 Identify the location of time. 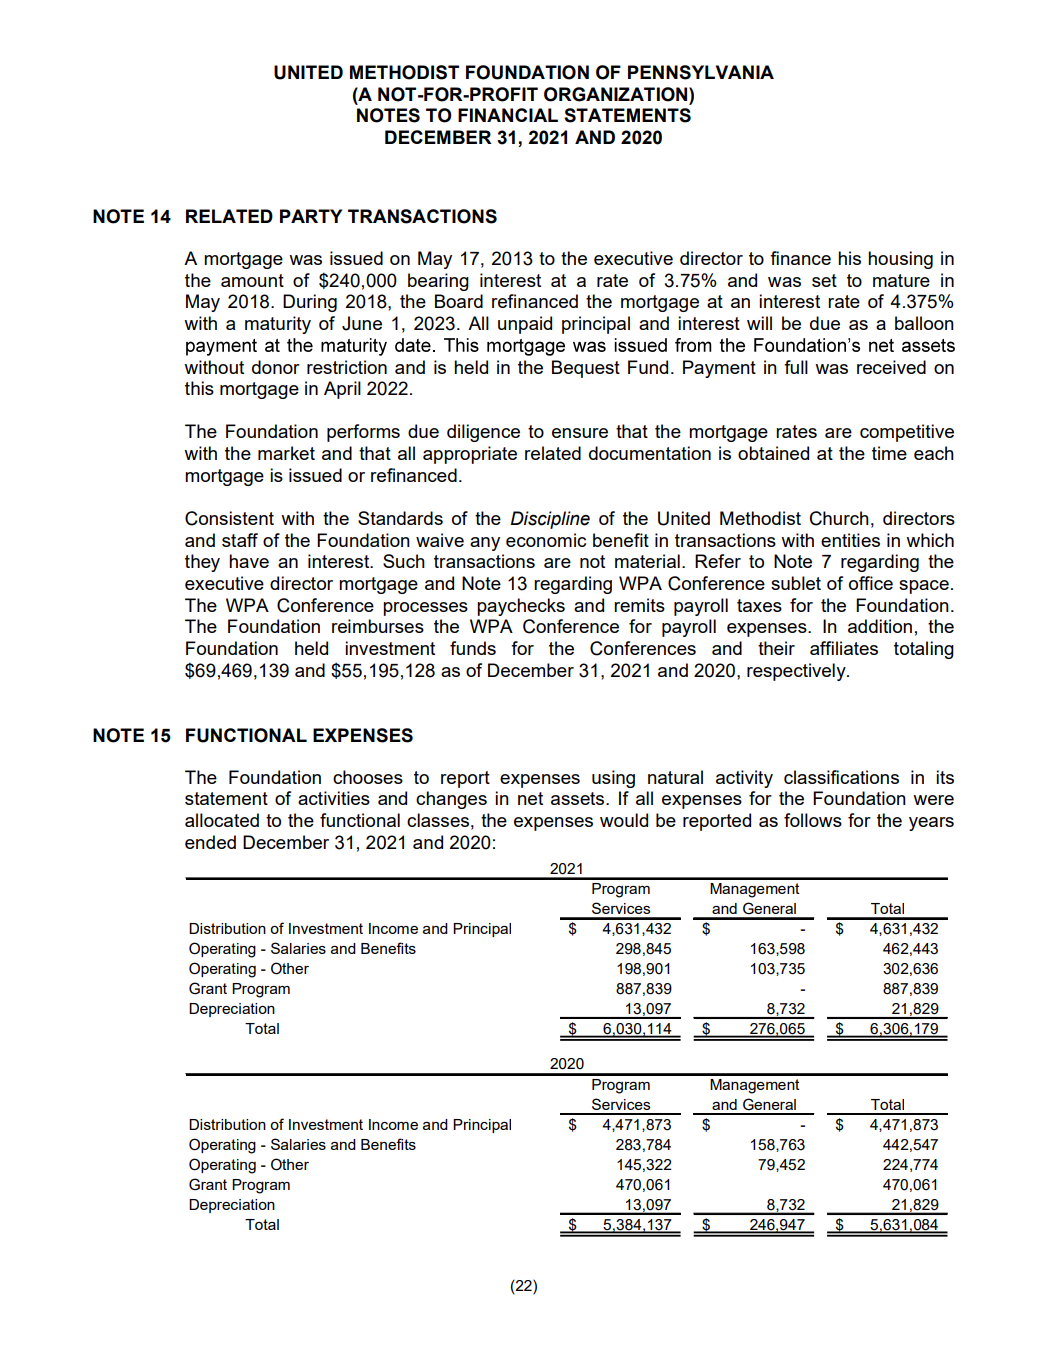
(889, 453).
